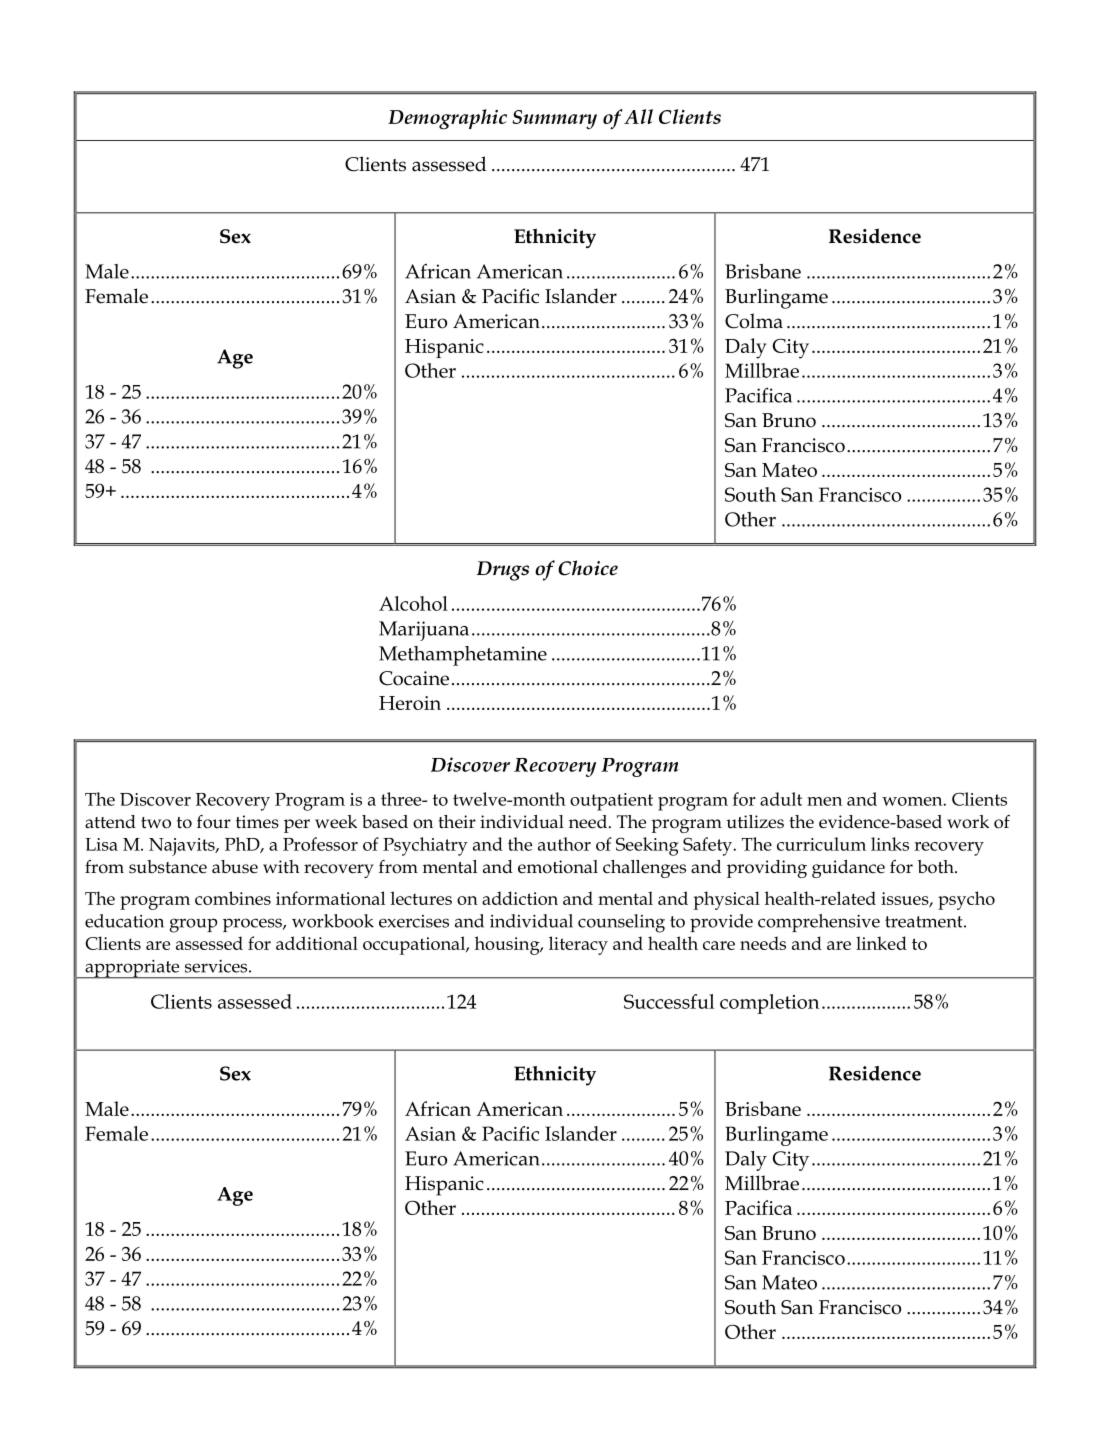 The height and width of the screenshot is (1437, 1110). Describe the element at coordinates (578, 945) in the screenshot. I see `literacy` at that location.
